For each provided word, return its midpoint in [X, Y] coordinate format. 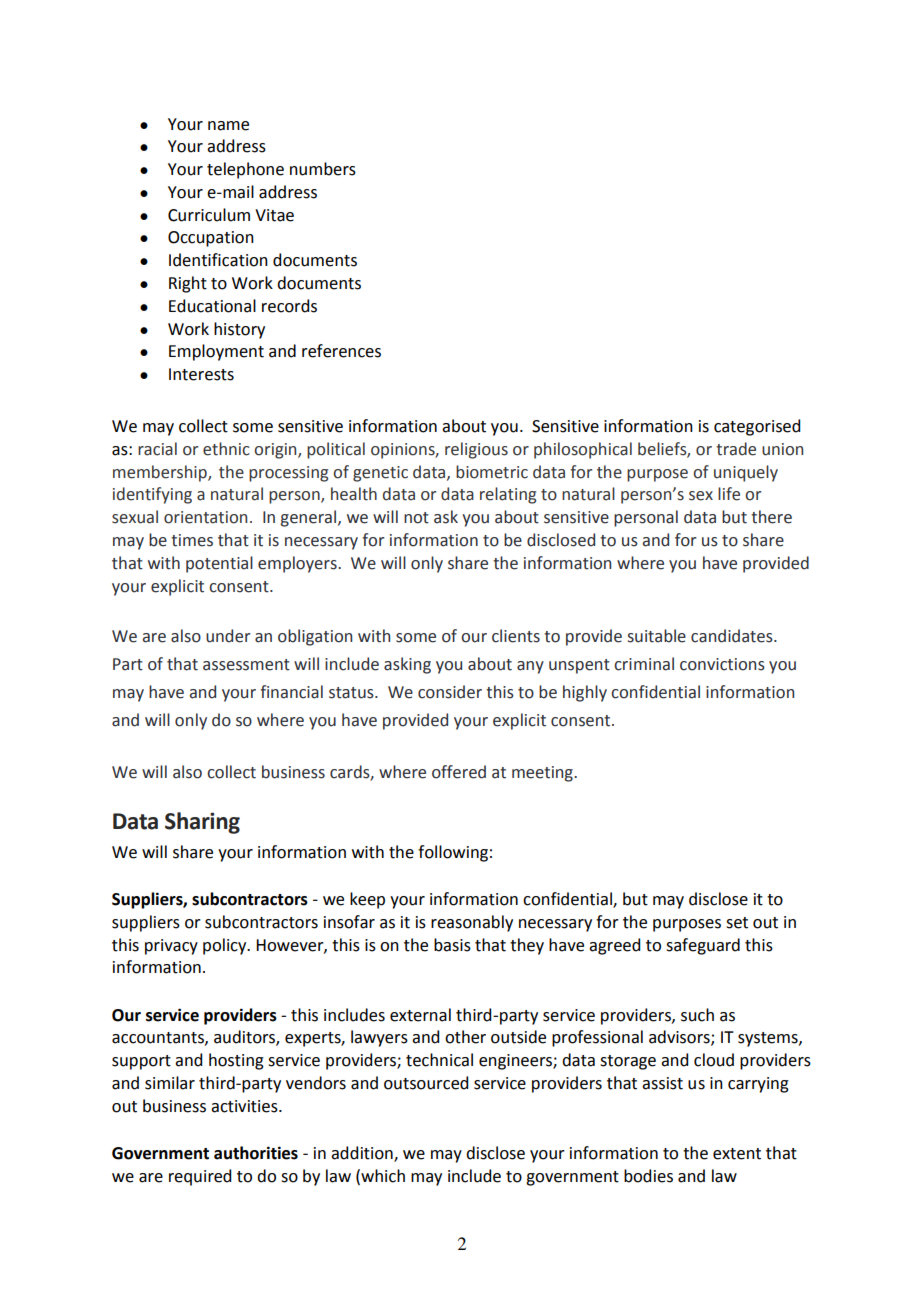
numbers [323, 169]
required [200, 1177]
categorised [757, 427]
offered [459, 772]
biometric [492, 472]
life [729, 494]
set [737, 923]
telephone [245, 170]
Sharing [202, 823]
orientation [205, 517]
